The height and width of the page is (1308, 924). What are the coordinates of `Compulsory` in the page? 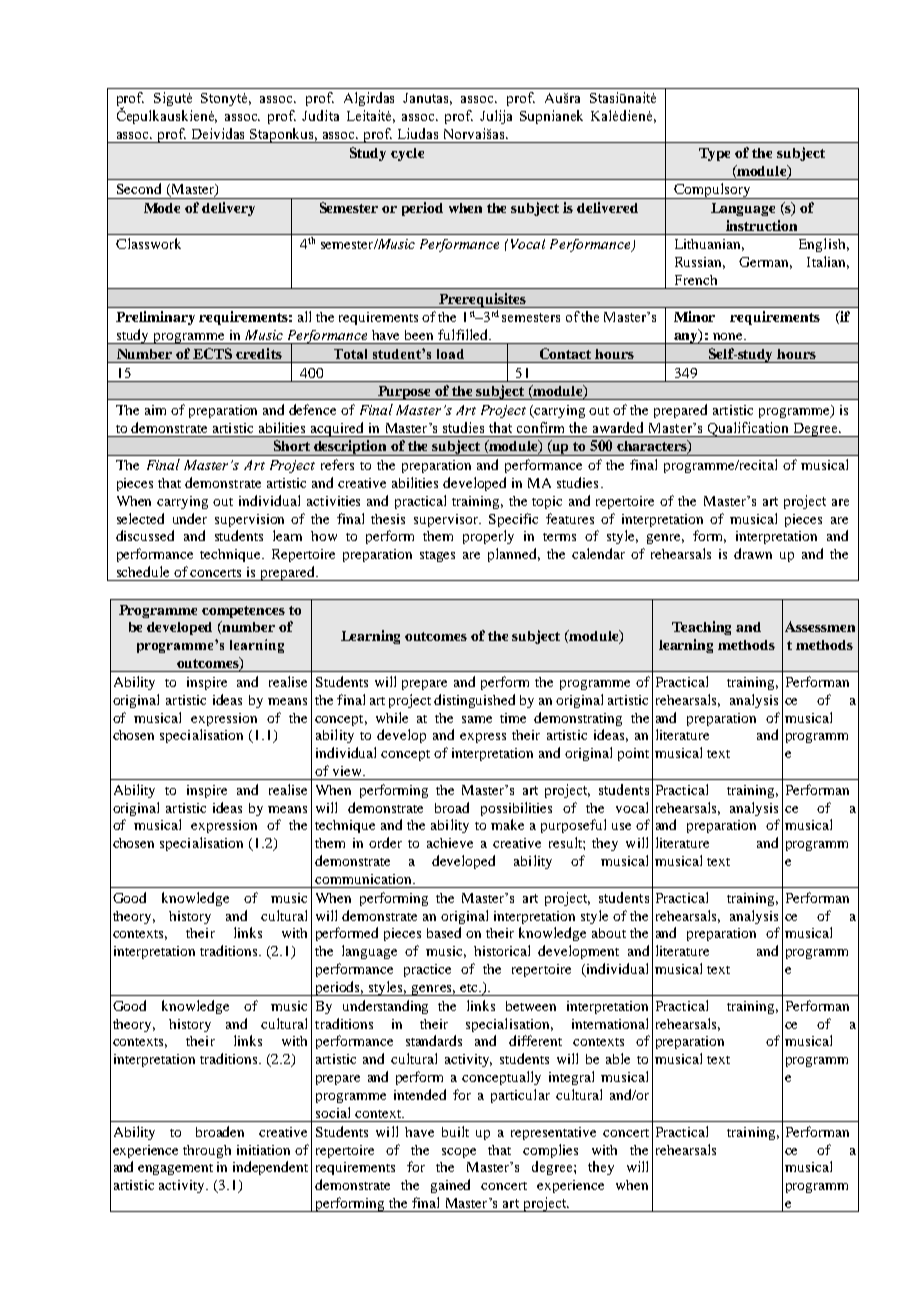 It's located at (712, 191).
